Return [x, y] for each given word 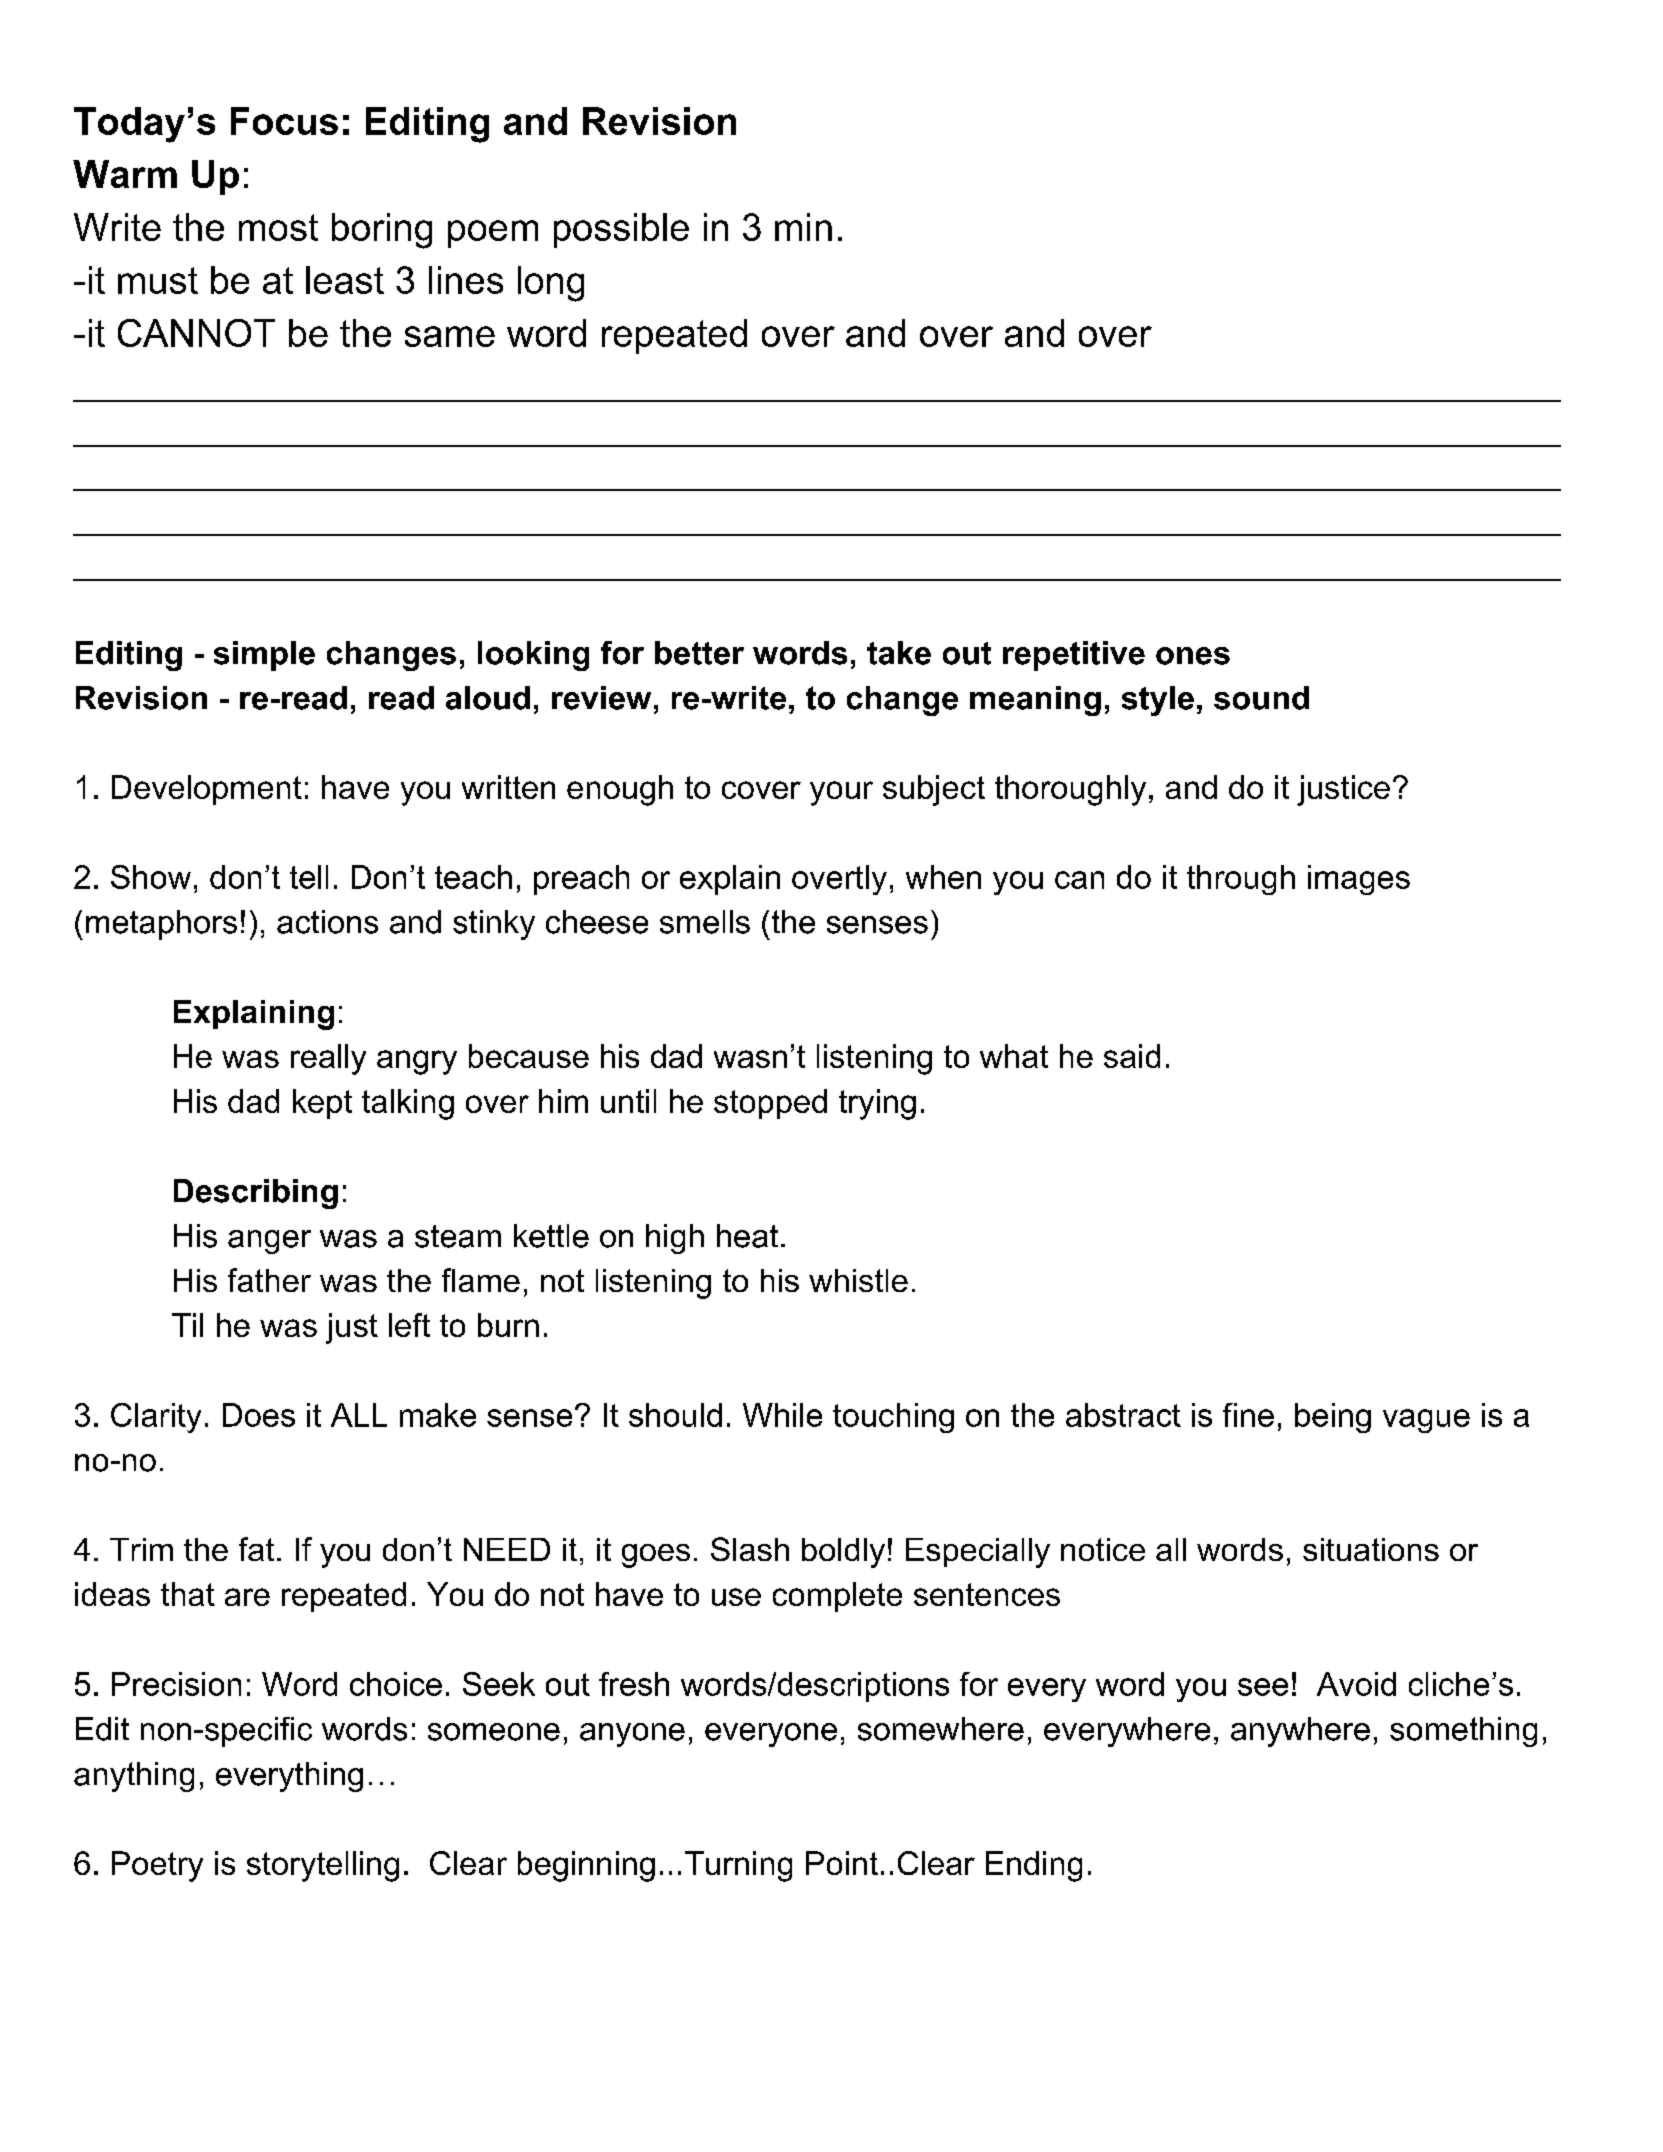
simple [264, 656]
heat [747, 1236]
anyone [632, 1735]
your [841, 793]
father [269, 1280]
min [803, 227]
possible [621, 230]
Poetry [157, 1866]
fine [1248, 1415]
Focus [284, 121]
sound [1261, 698]
